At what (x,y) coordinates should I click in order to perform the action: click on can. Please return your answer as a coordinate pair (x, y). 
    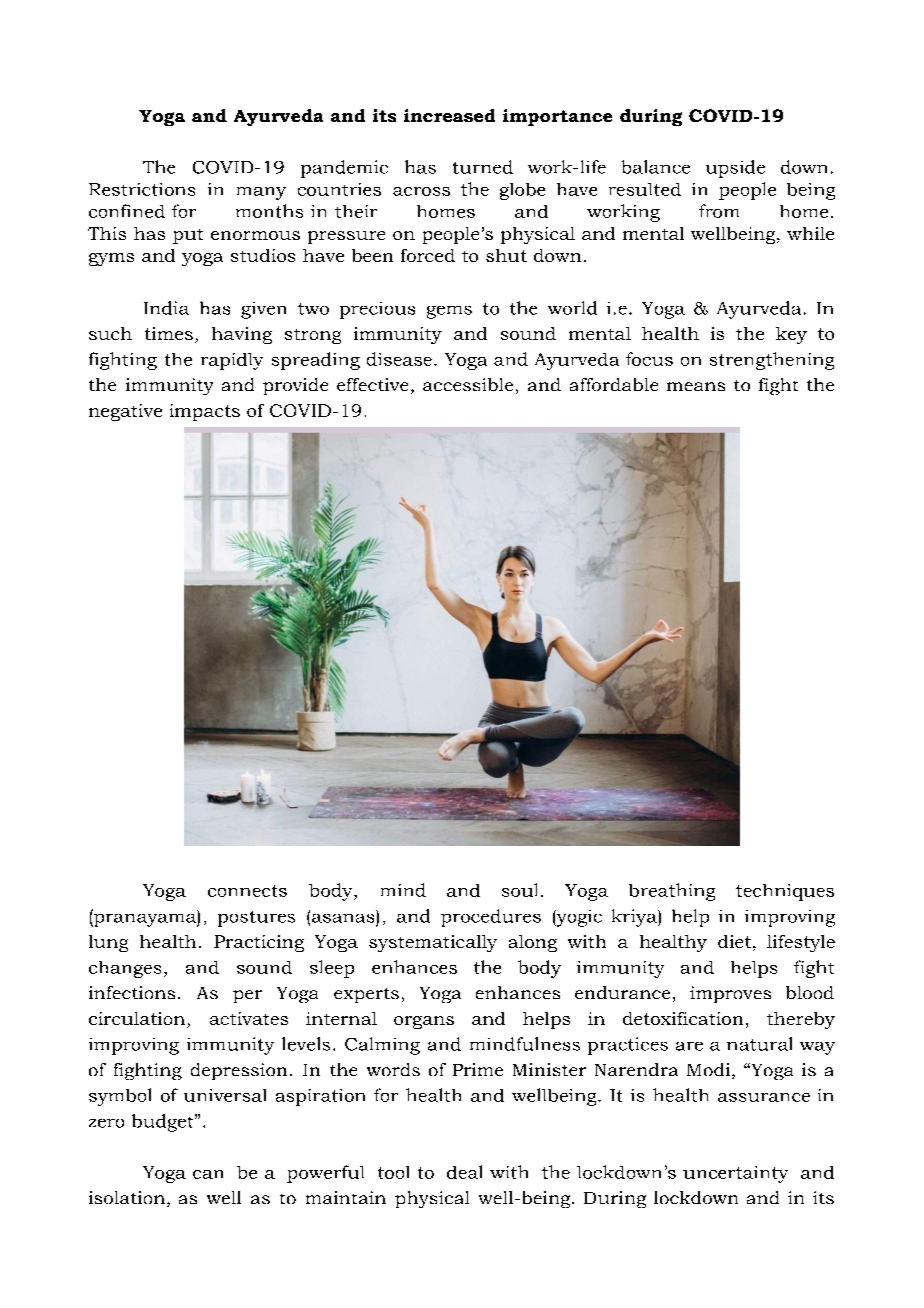
    Looking at the image, I should click on (208, 1174).
